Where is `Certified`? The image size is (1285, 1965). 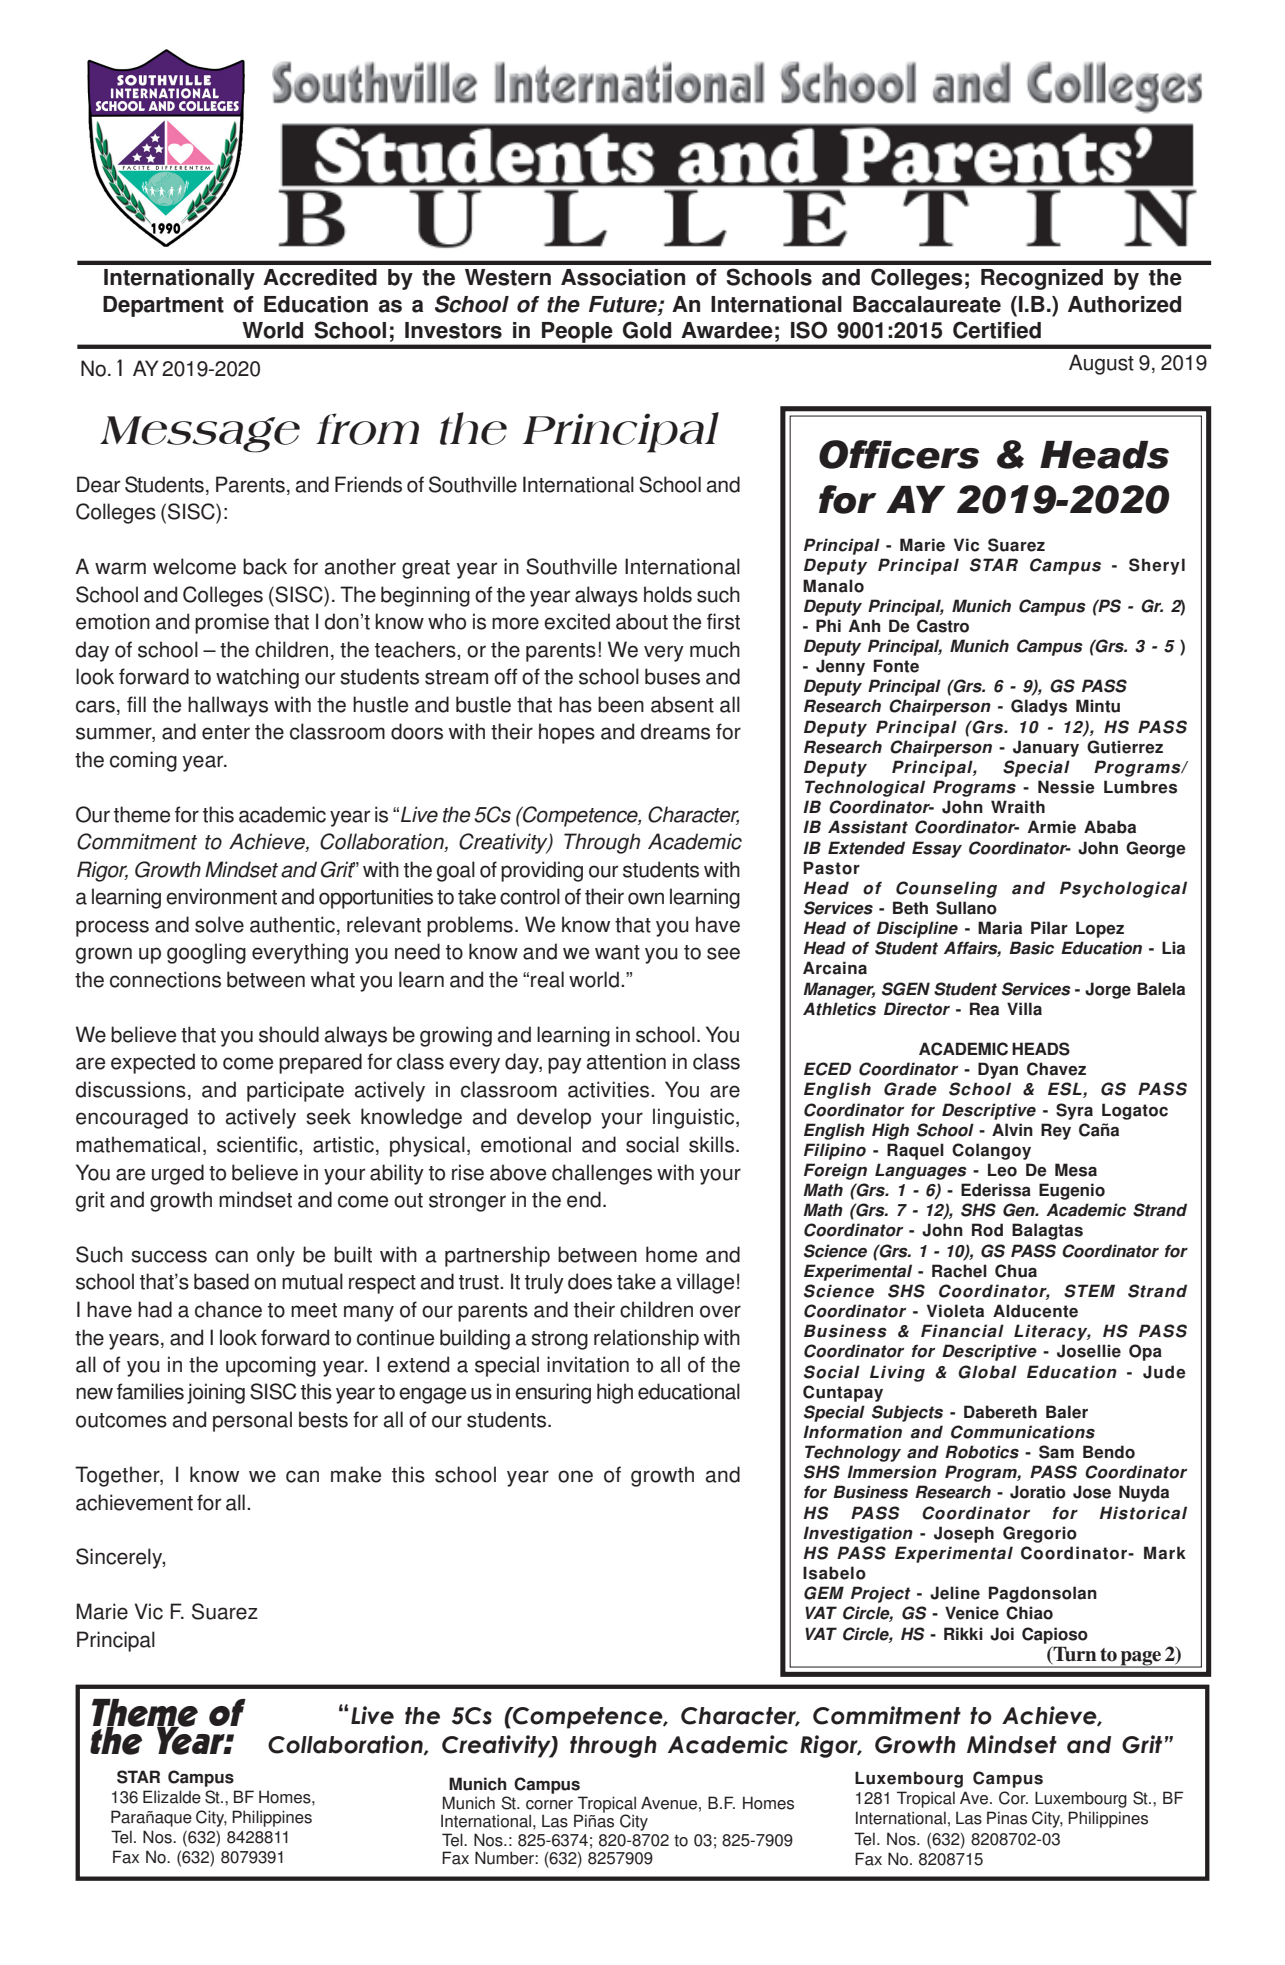 Certified is located at coordinates (997, 330).
